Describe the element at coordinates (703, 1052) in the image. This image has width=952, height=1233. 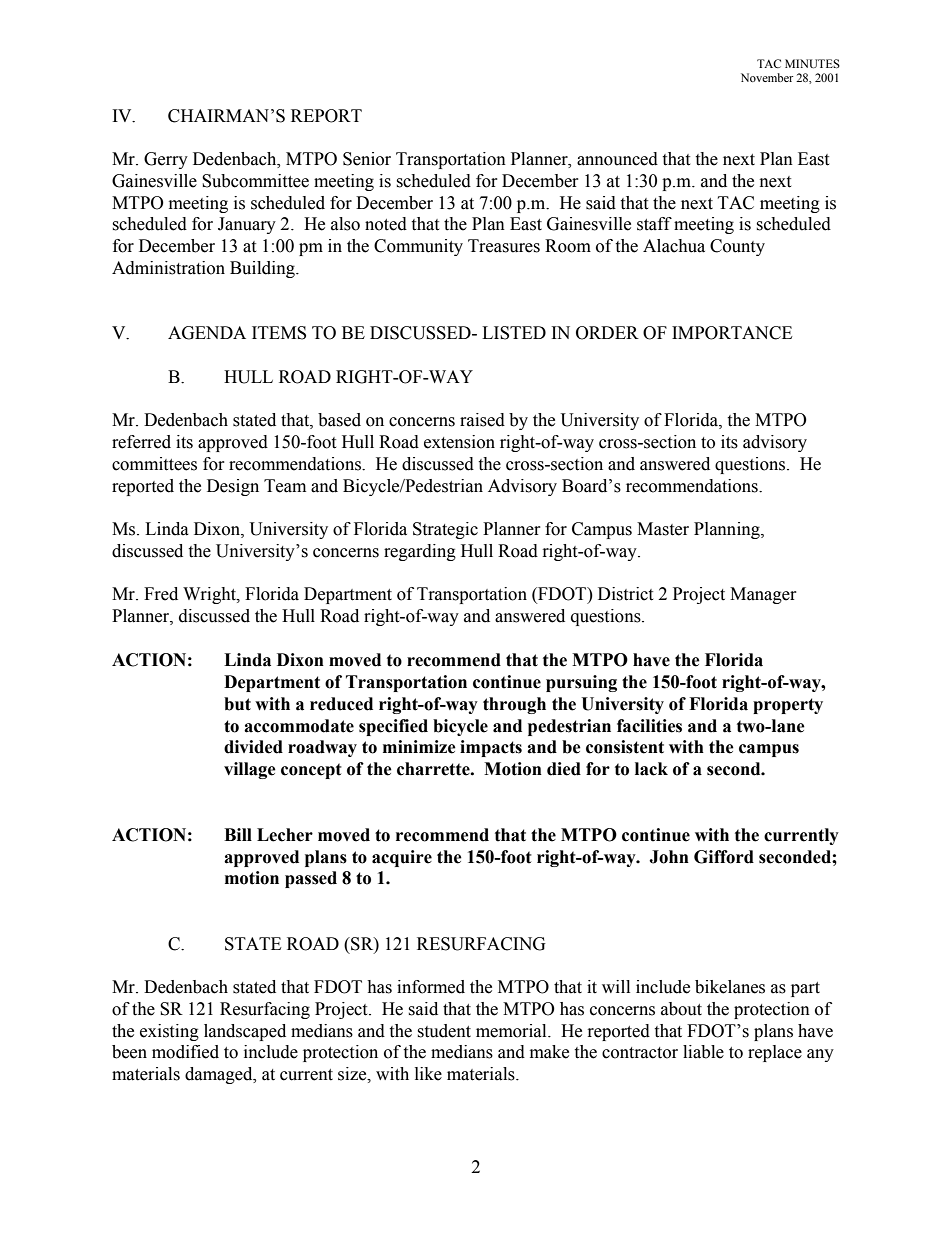
I see `liable` at that location.
